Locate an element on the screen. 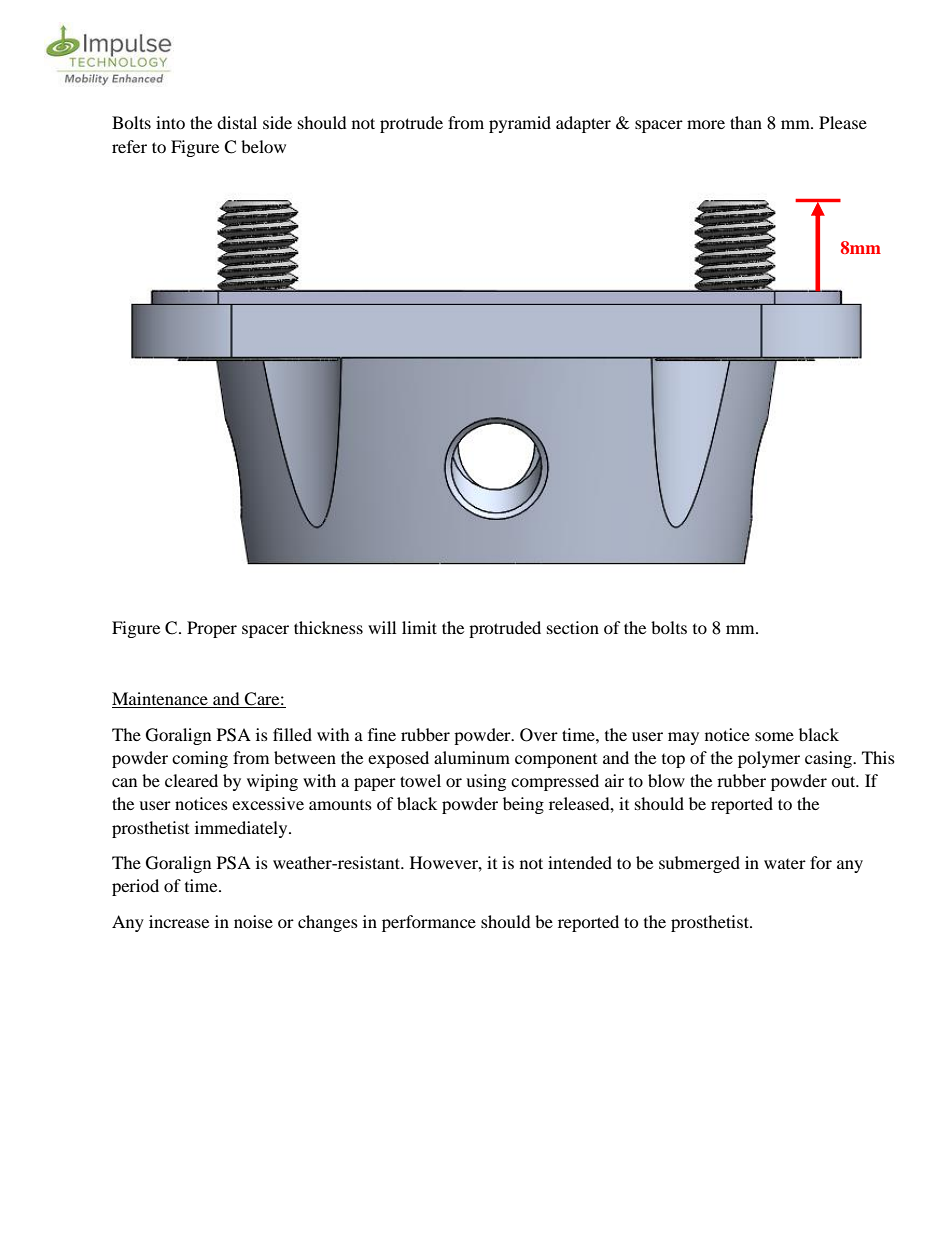  more is located at coordinates (706, 124).
